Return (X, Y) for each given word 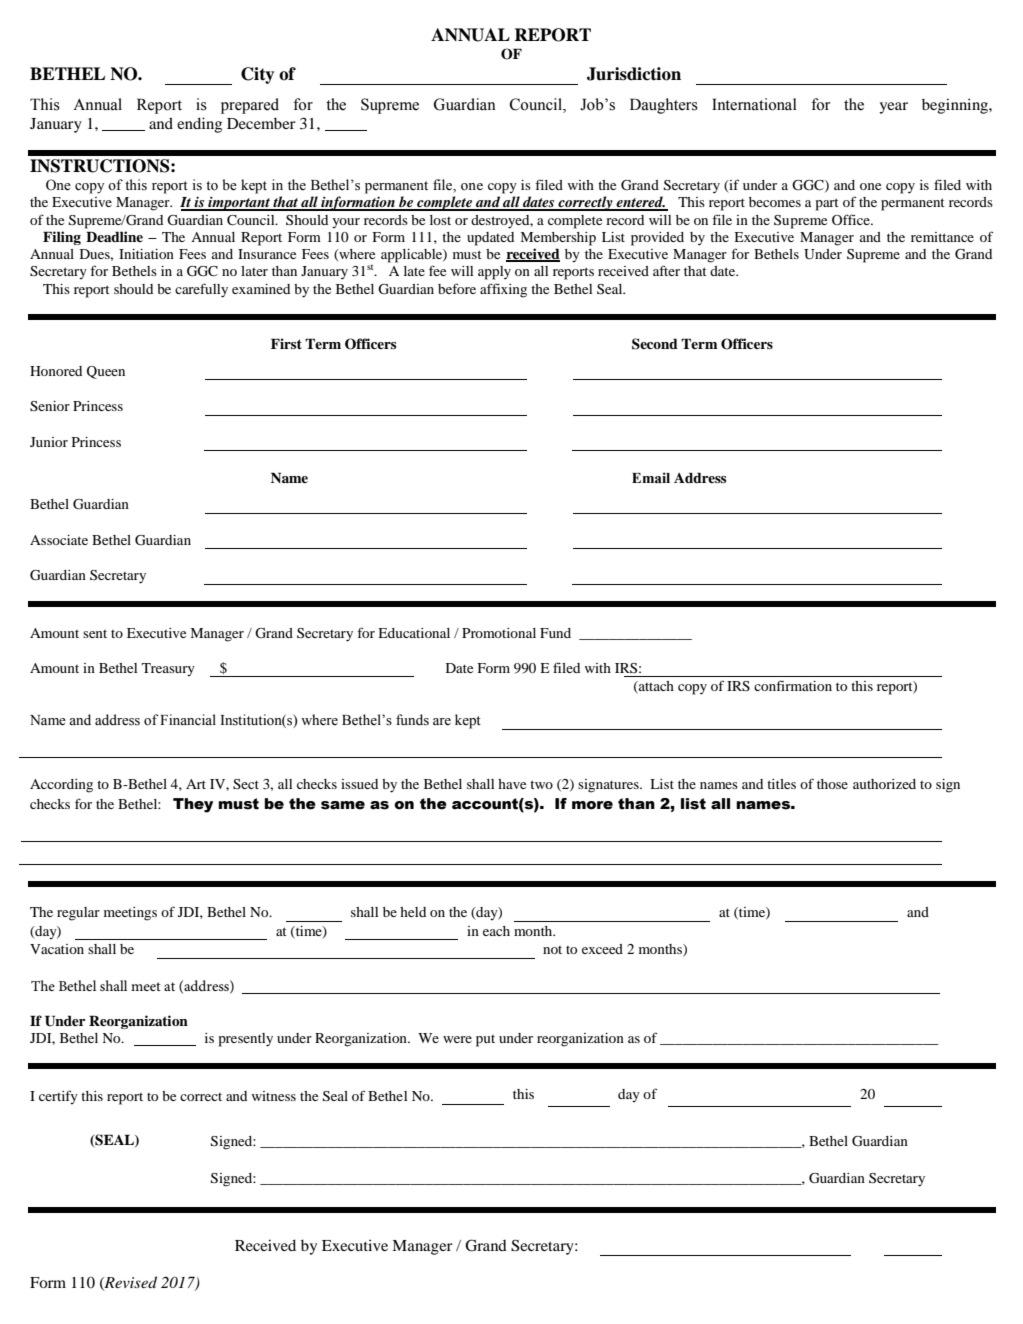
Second (655, 344)
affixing (503, 290)
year (893, 108)
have (512, 784)
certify (58, 1097)
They (193, 805)
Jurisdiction (634, 74)
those (832, 784)
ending (199, 125)
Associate (59, 540)
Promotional (499, 633)
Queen (106, 372)
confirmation (793, 685)
